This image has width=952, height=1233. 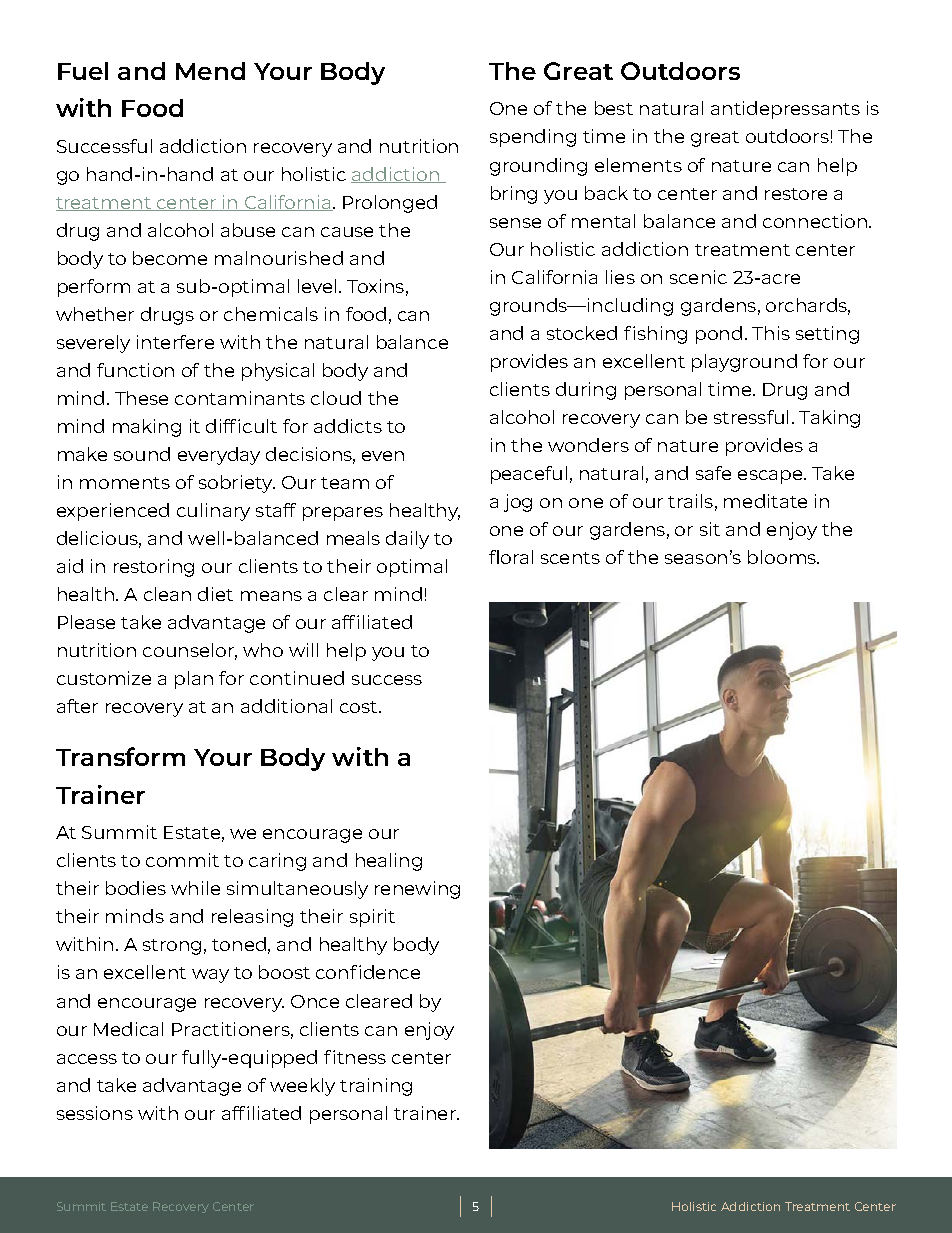 What do you see at coordinates (785, 110) in the image?
I see `antidepressants` at bounding box center [785, 110].
